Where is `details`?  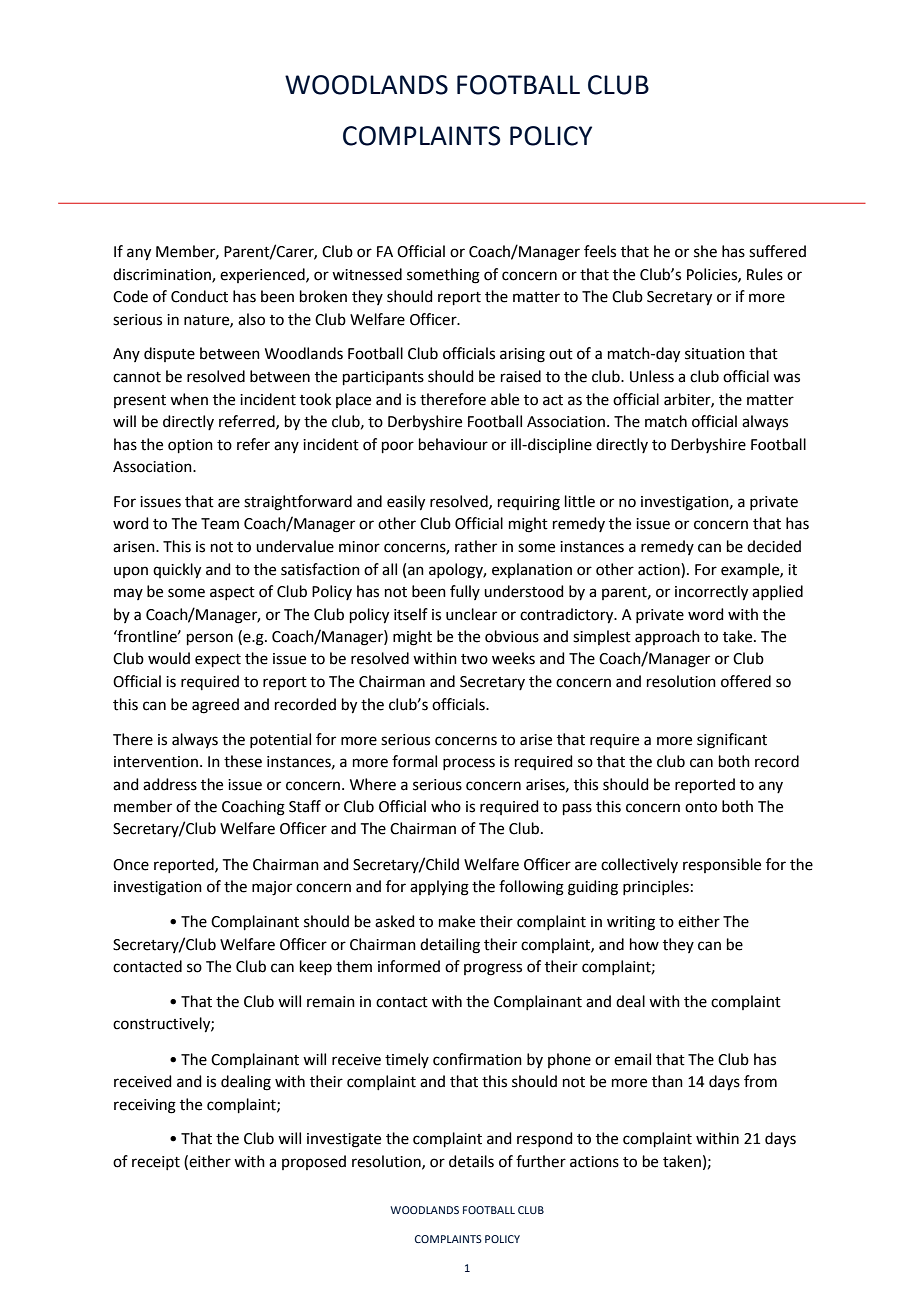 details is located at coordinates (471, 1161).
